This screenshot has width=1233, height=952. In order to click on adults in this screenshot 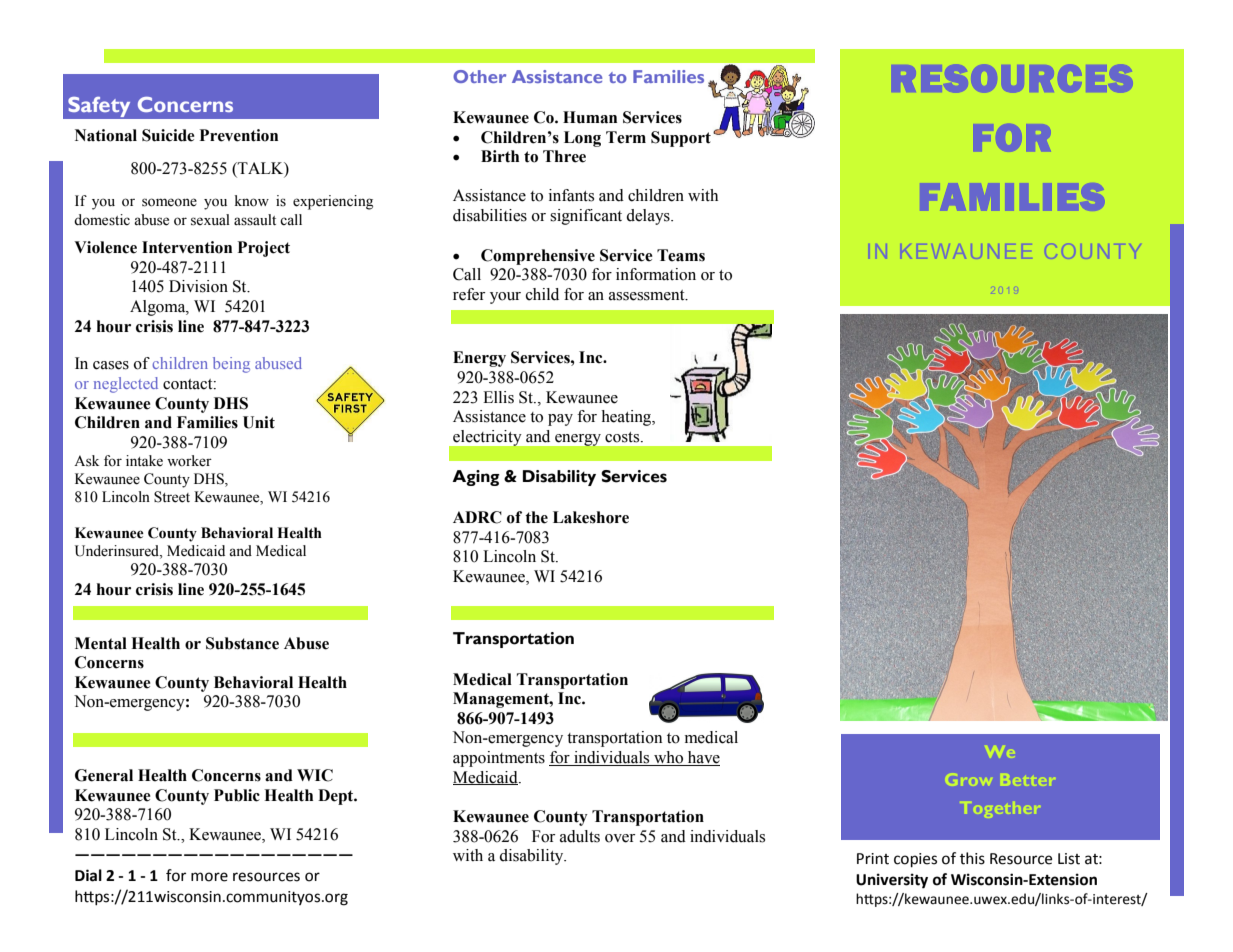, I will do `click(580, 836)`.
